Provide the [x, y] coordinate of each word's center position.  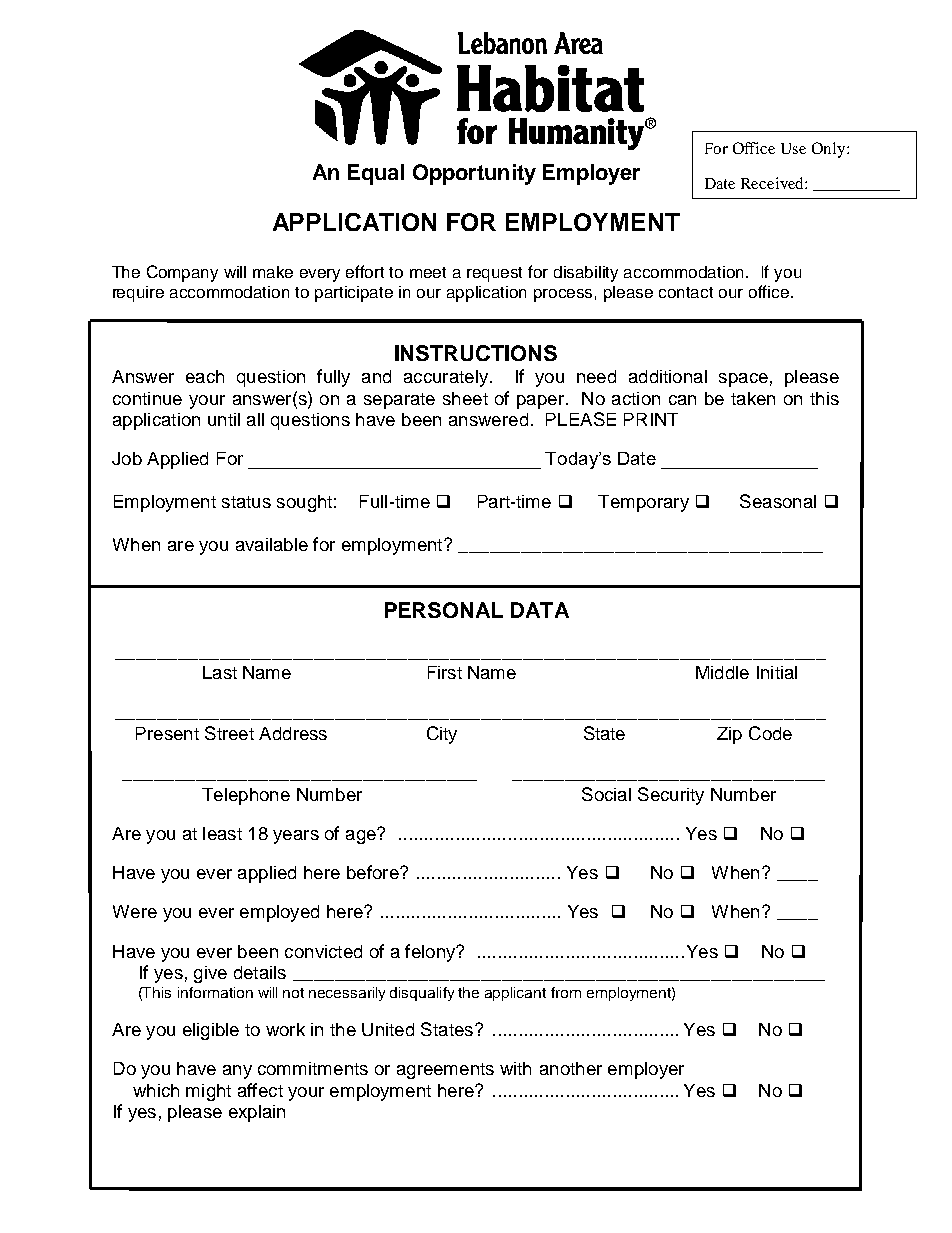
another [571, 1068]
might [208, 1092]
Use [793, 148]
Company [182, 273]
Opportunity [474, 174]
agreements [445, 1071]
